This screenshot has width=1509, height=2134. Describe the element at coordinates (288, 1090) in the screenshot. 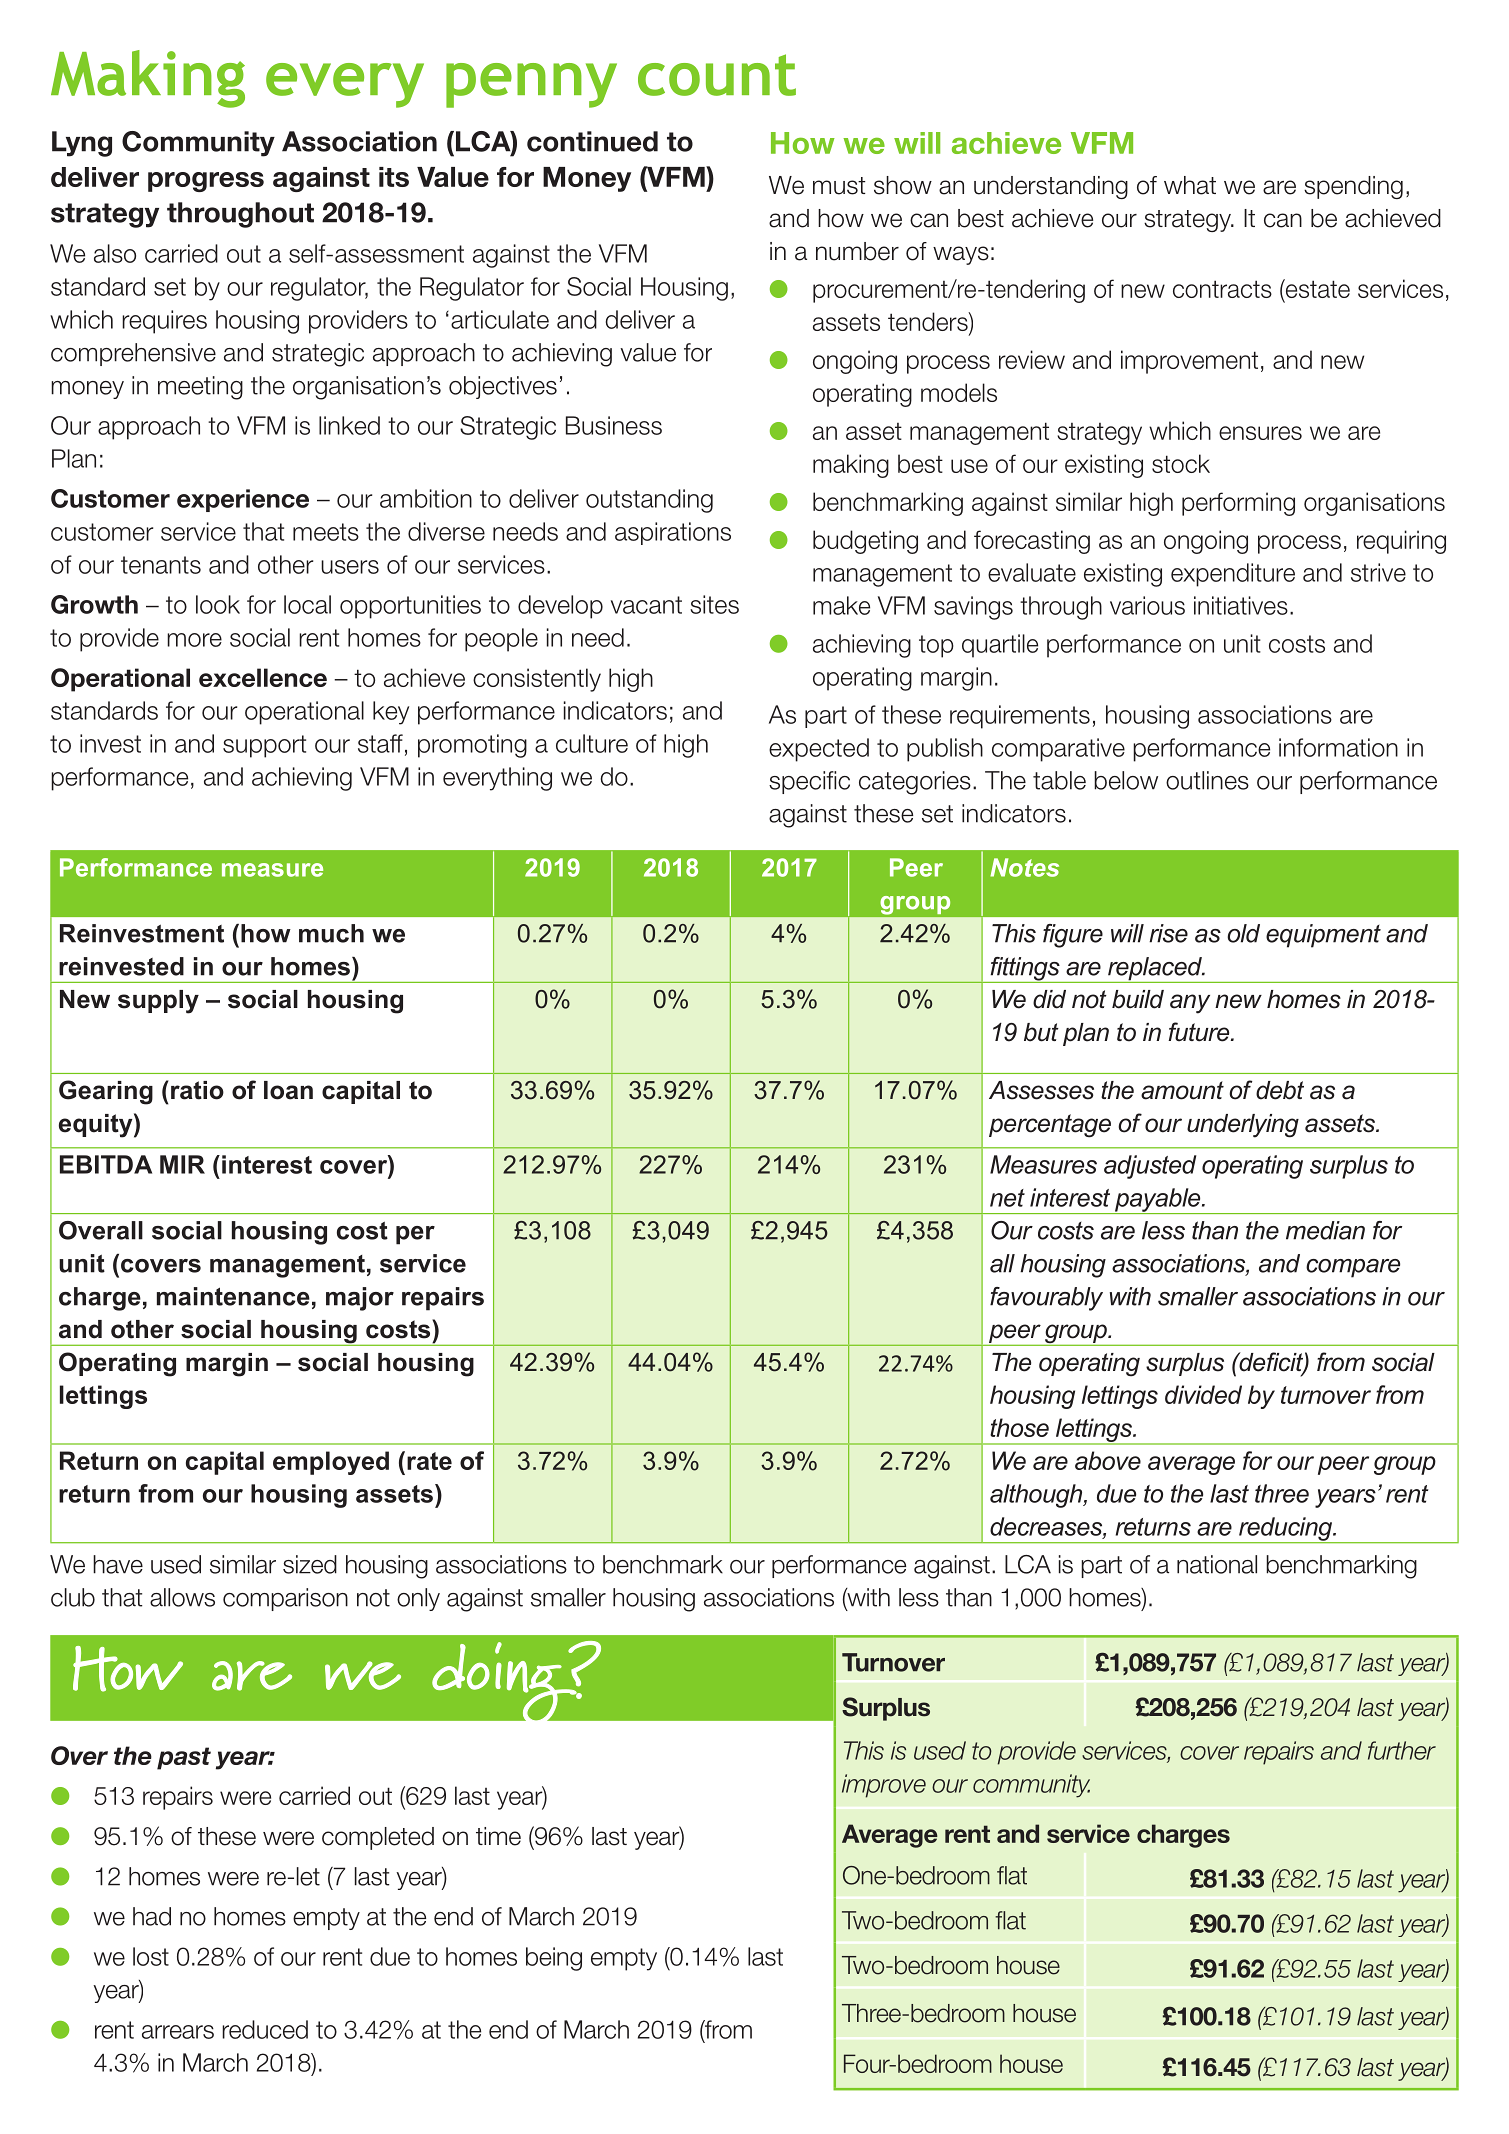

I see `loan` at that location.
